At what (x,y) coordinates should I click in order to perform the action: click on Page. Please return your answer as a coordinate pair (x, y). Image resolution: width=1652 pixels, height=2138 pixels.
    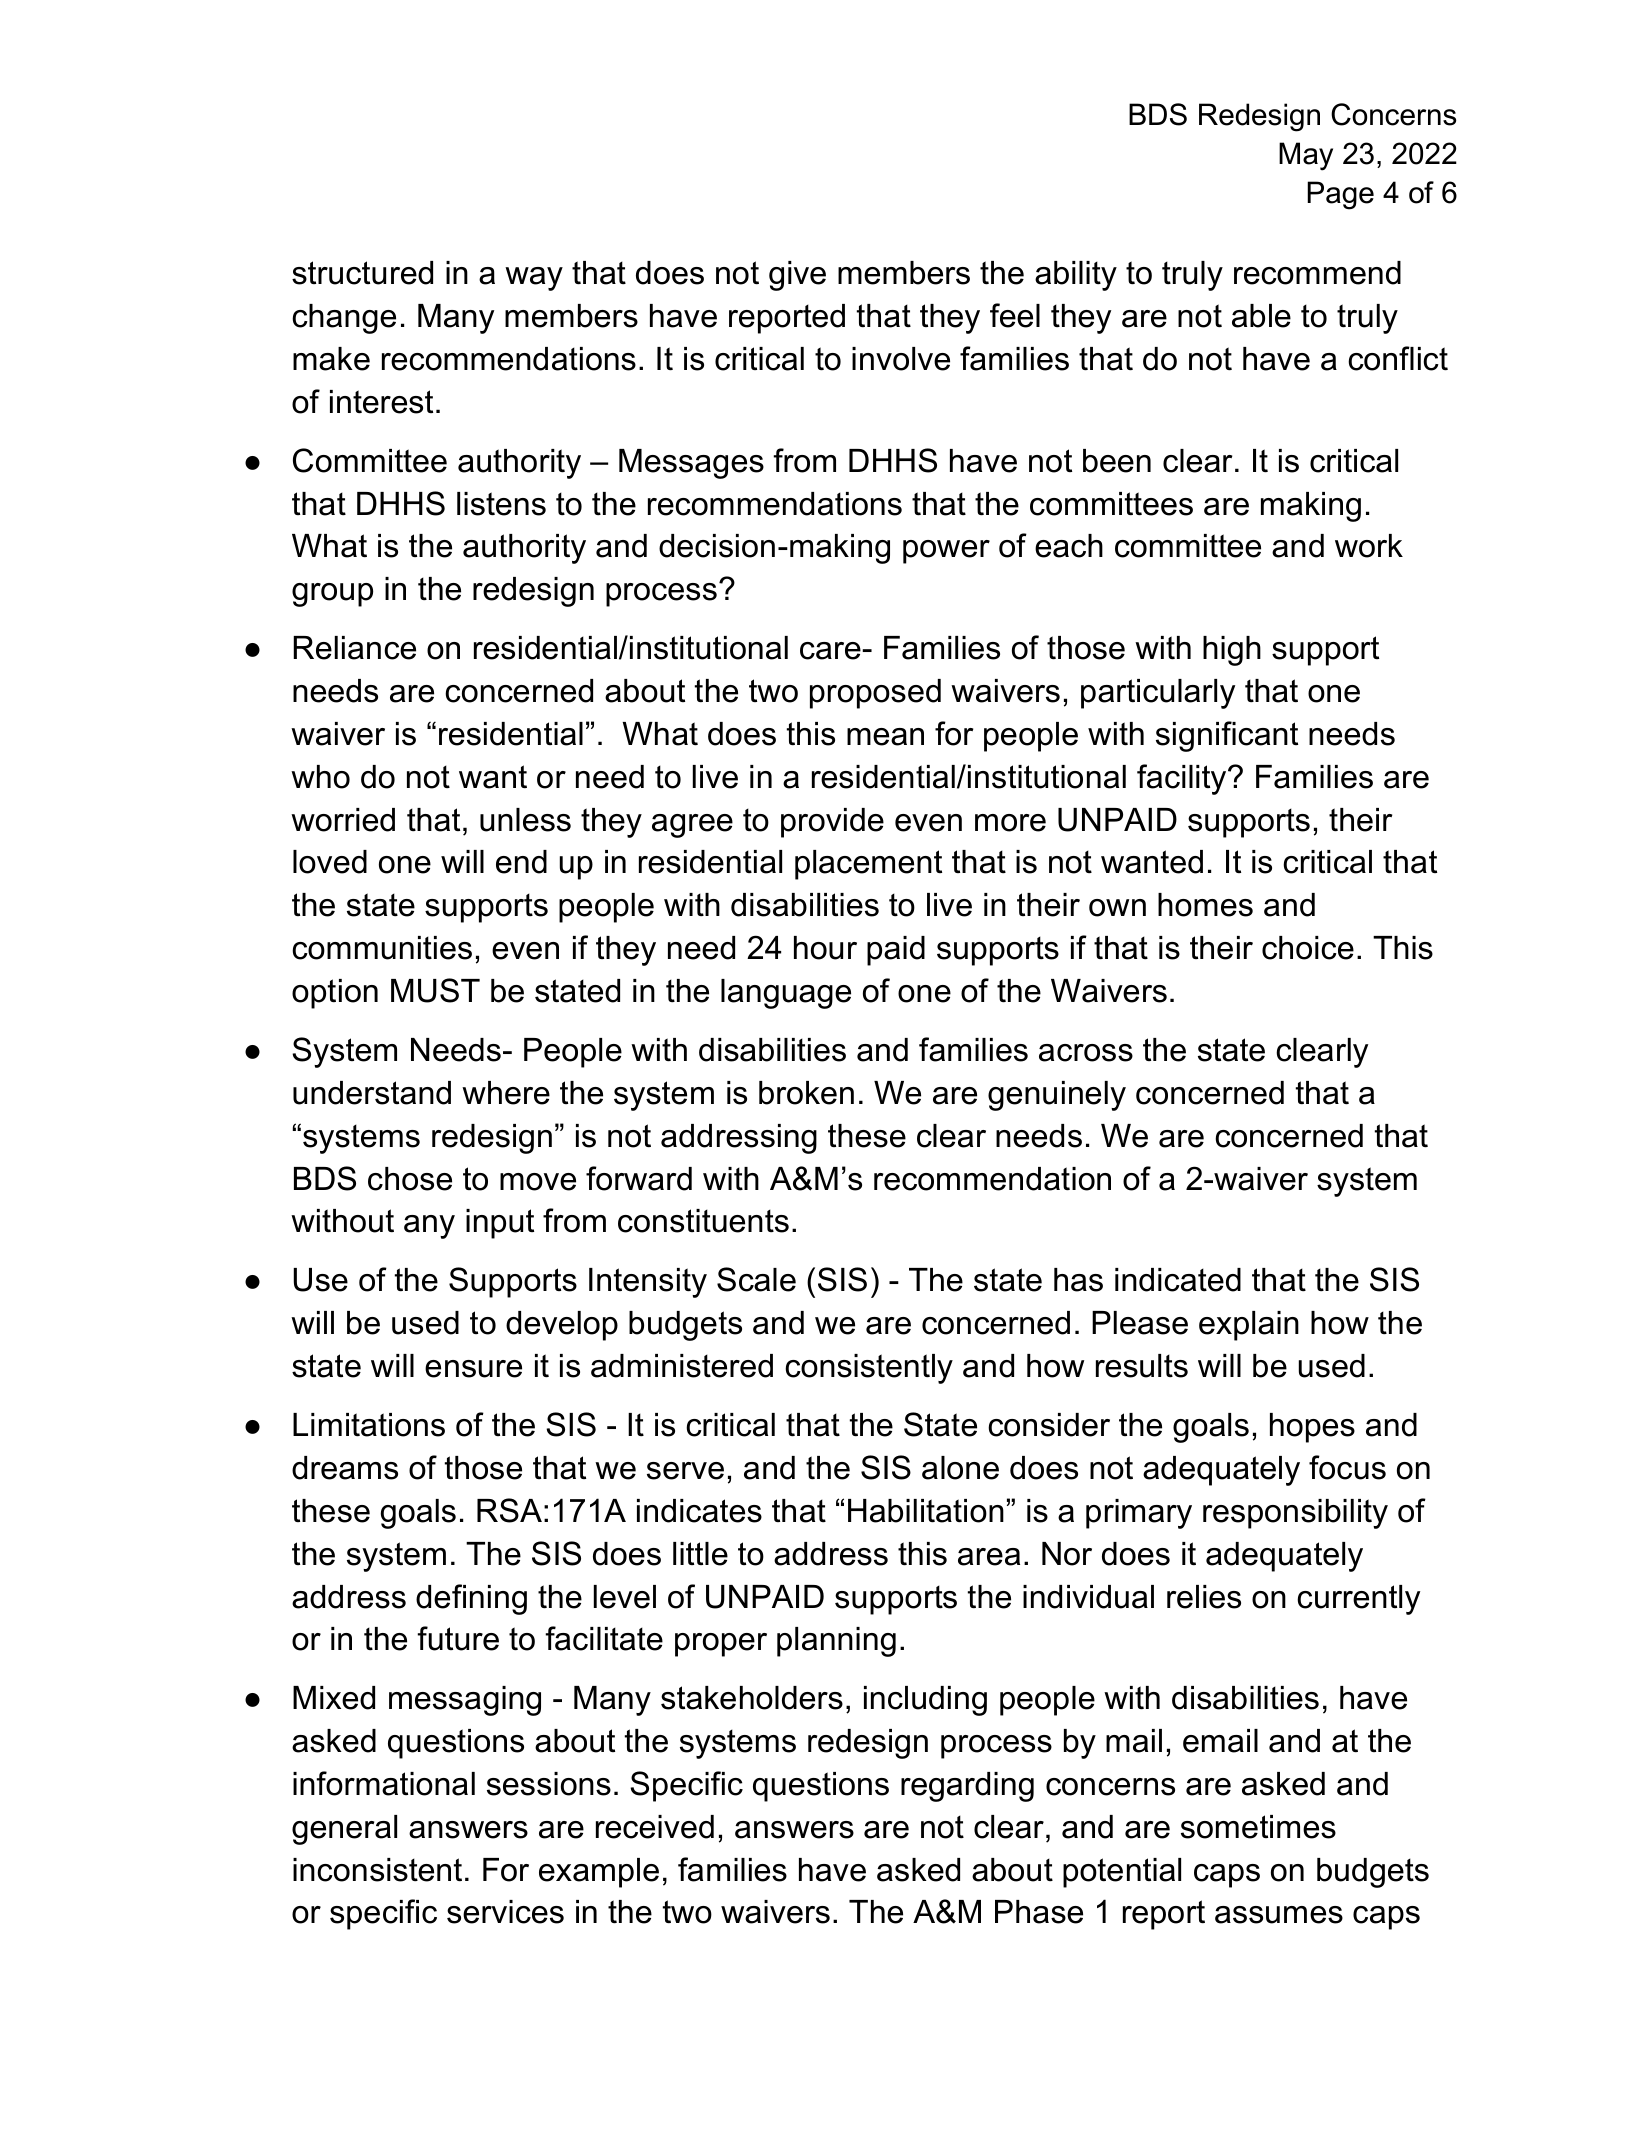
    Looking at the image, I should click on (1340, 195).
